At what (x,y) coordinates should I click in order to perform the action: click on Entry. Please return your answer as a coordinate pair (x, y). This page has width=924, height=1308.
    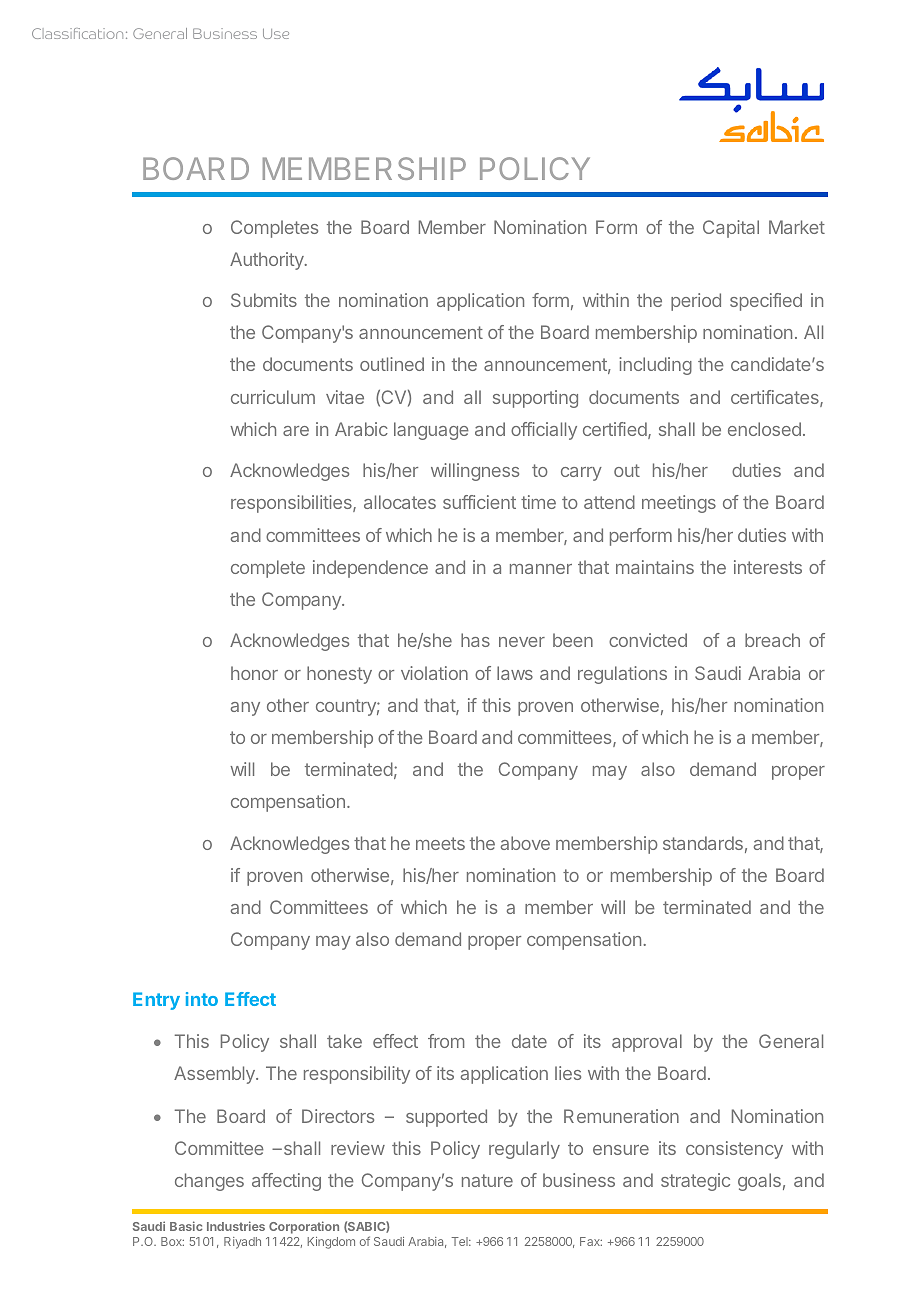
    Looking at the image, I should click on (156, 1001).
